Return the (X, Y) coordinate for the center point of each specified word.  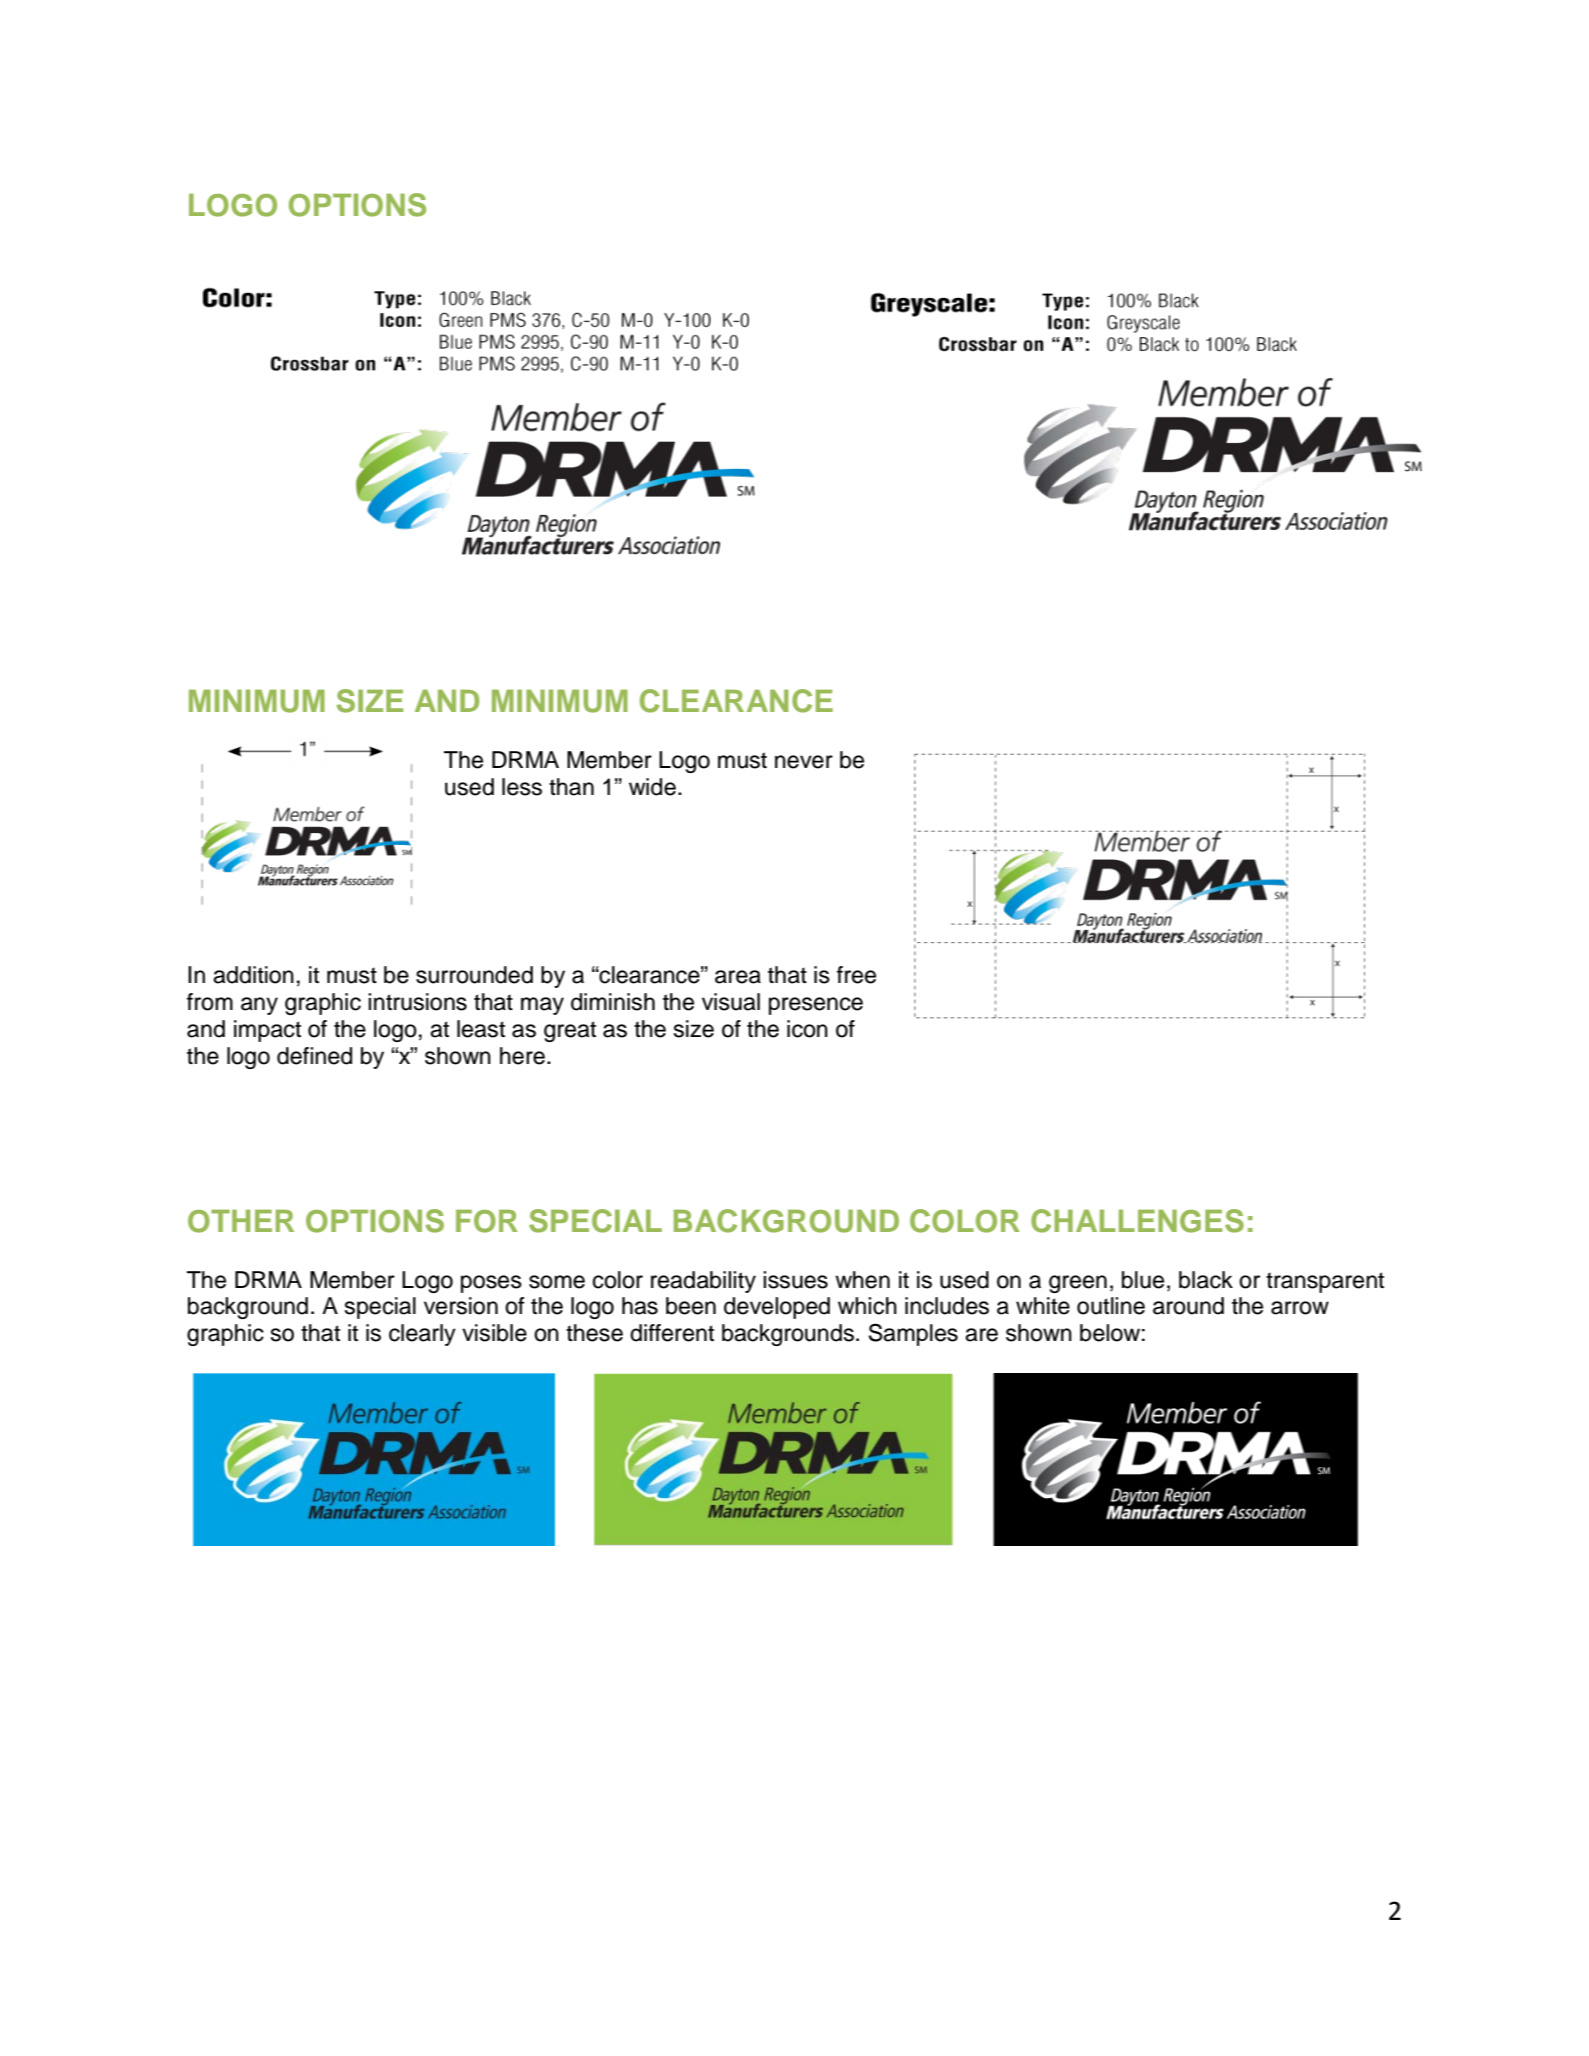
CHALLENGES (1137, 1221)
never (804, 762)
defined (314, 1056)
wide (652, 787)
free (856, 975)
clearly (422, 1335)
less (522, 787)
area (738, 977)
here (522, 1056)
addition (253, 975)
